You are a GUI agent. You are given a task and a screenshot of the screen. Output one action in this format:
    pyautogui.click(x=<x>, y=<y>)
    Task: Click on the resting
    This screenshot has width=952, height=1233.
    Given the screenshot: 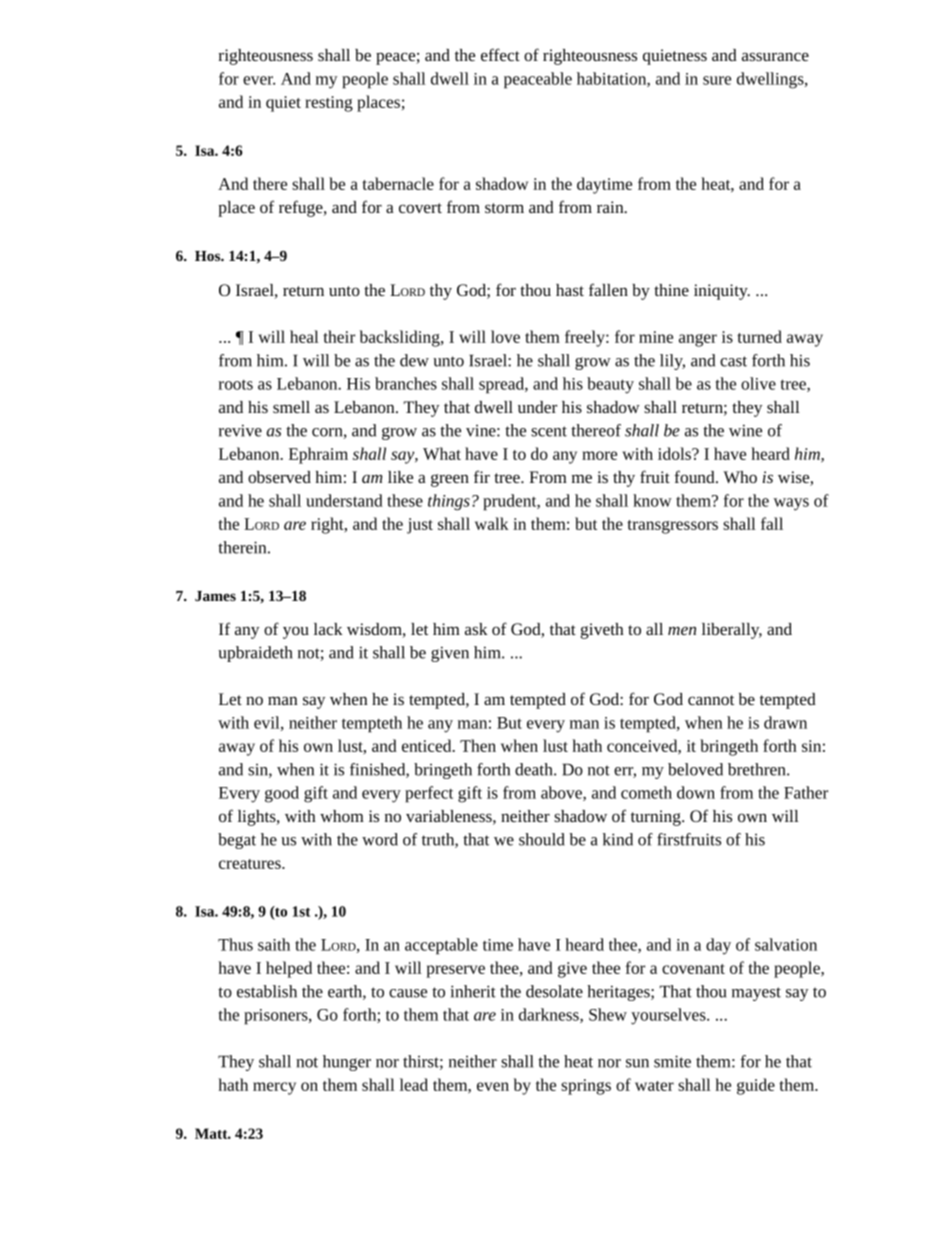 What is the action you would take?
    pyautogui.click(x=329, y=104)
